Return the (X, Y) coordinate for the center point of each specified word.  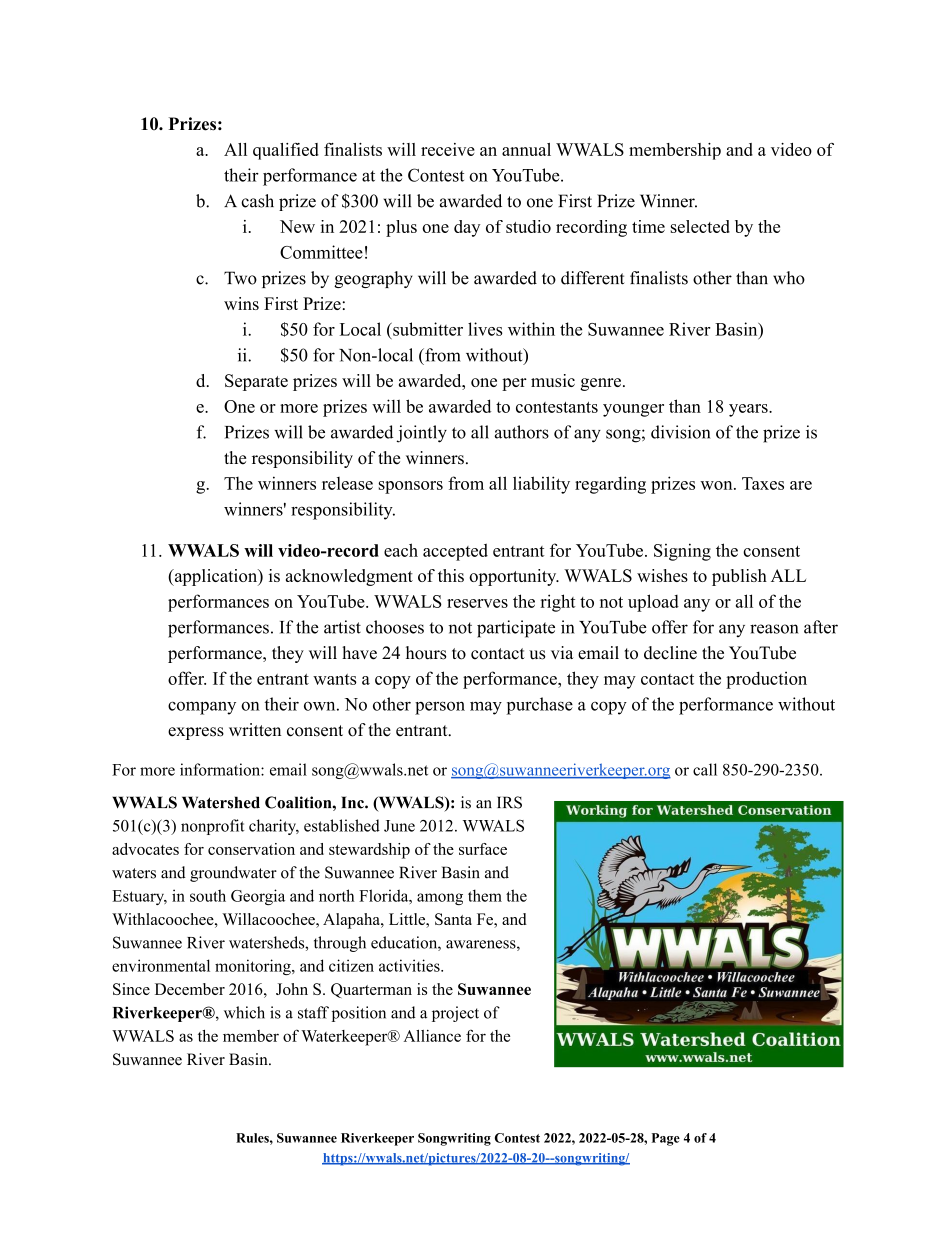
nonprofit (212, 827)
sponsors (411, 487)
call (705, 769)
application (215, 577)
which (244, 1012)
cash (257, 201)
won (716, 485)
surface (483, 849)
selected (700, 226)
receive (448, 149)
